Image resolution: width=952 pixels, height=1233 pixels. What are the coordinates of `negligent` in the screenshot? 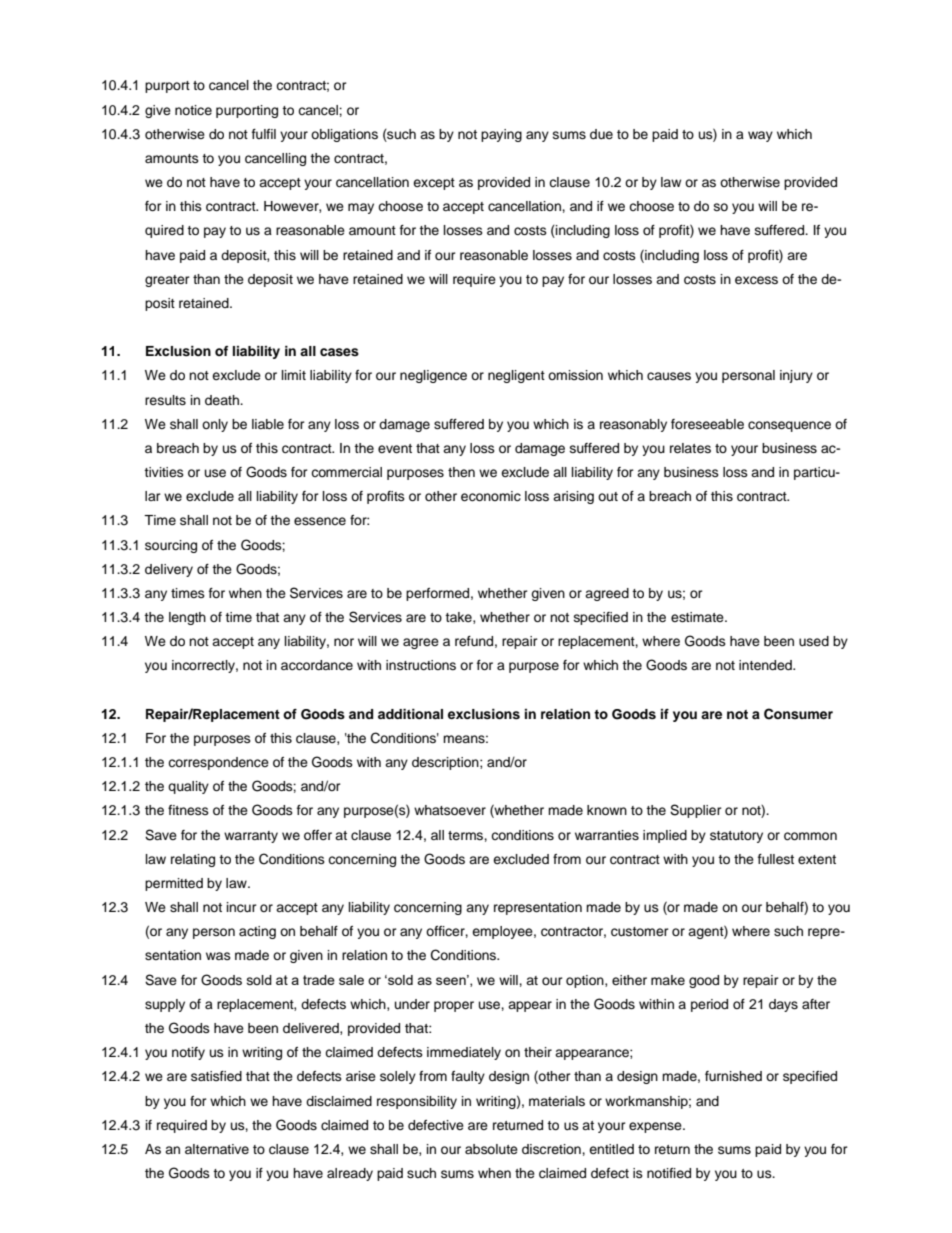 It's located at (516, 376).
